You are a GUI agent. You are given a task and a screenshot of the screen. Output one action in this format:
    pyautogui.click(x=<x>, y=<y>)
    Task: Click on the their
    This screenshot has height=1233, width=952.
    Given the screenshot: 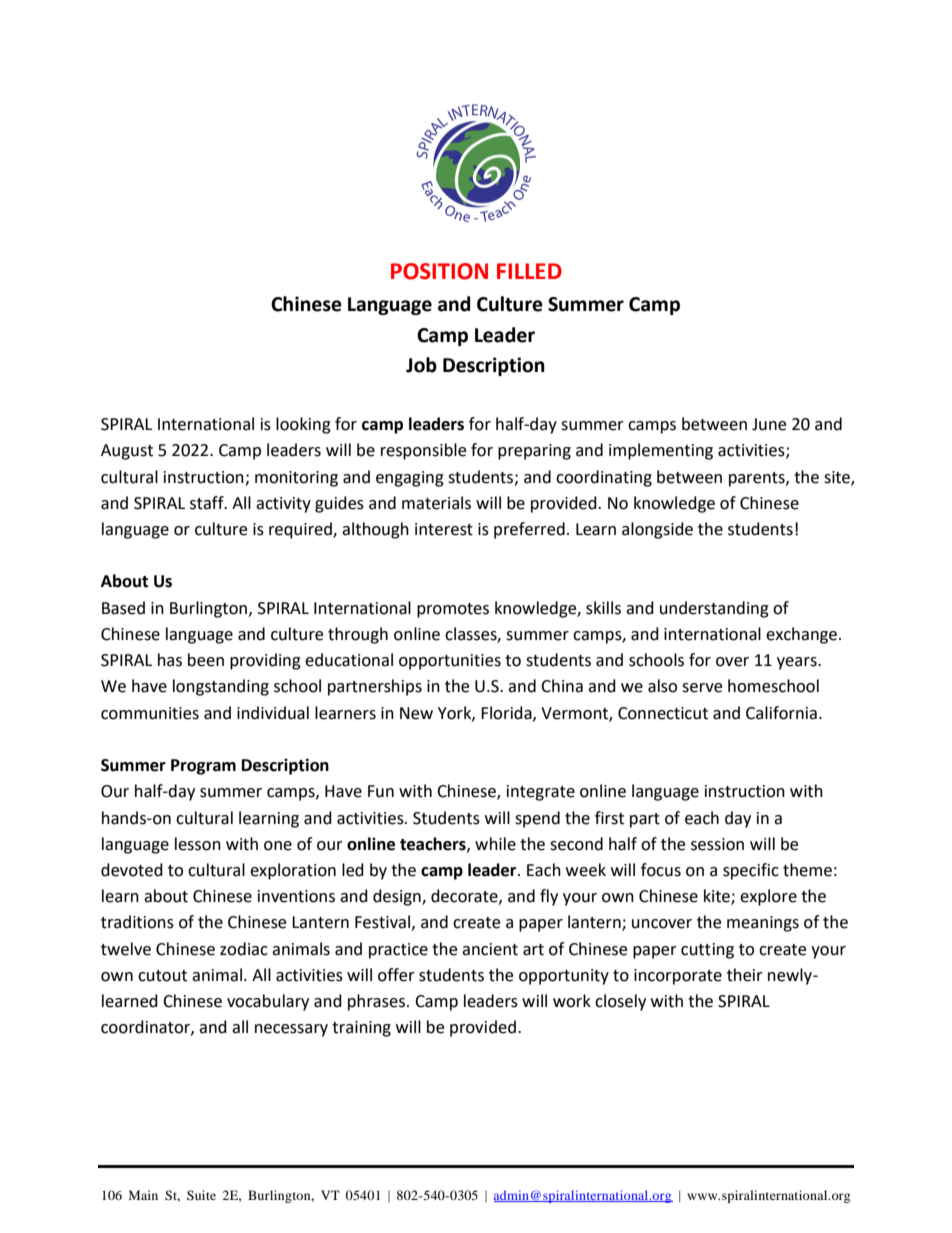 What is the action you would take?
    pyautogui.click(x=745, y=975)
